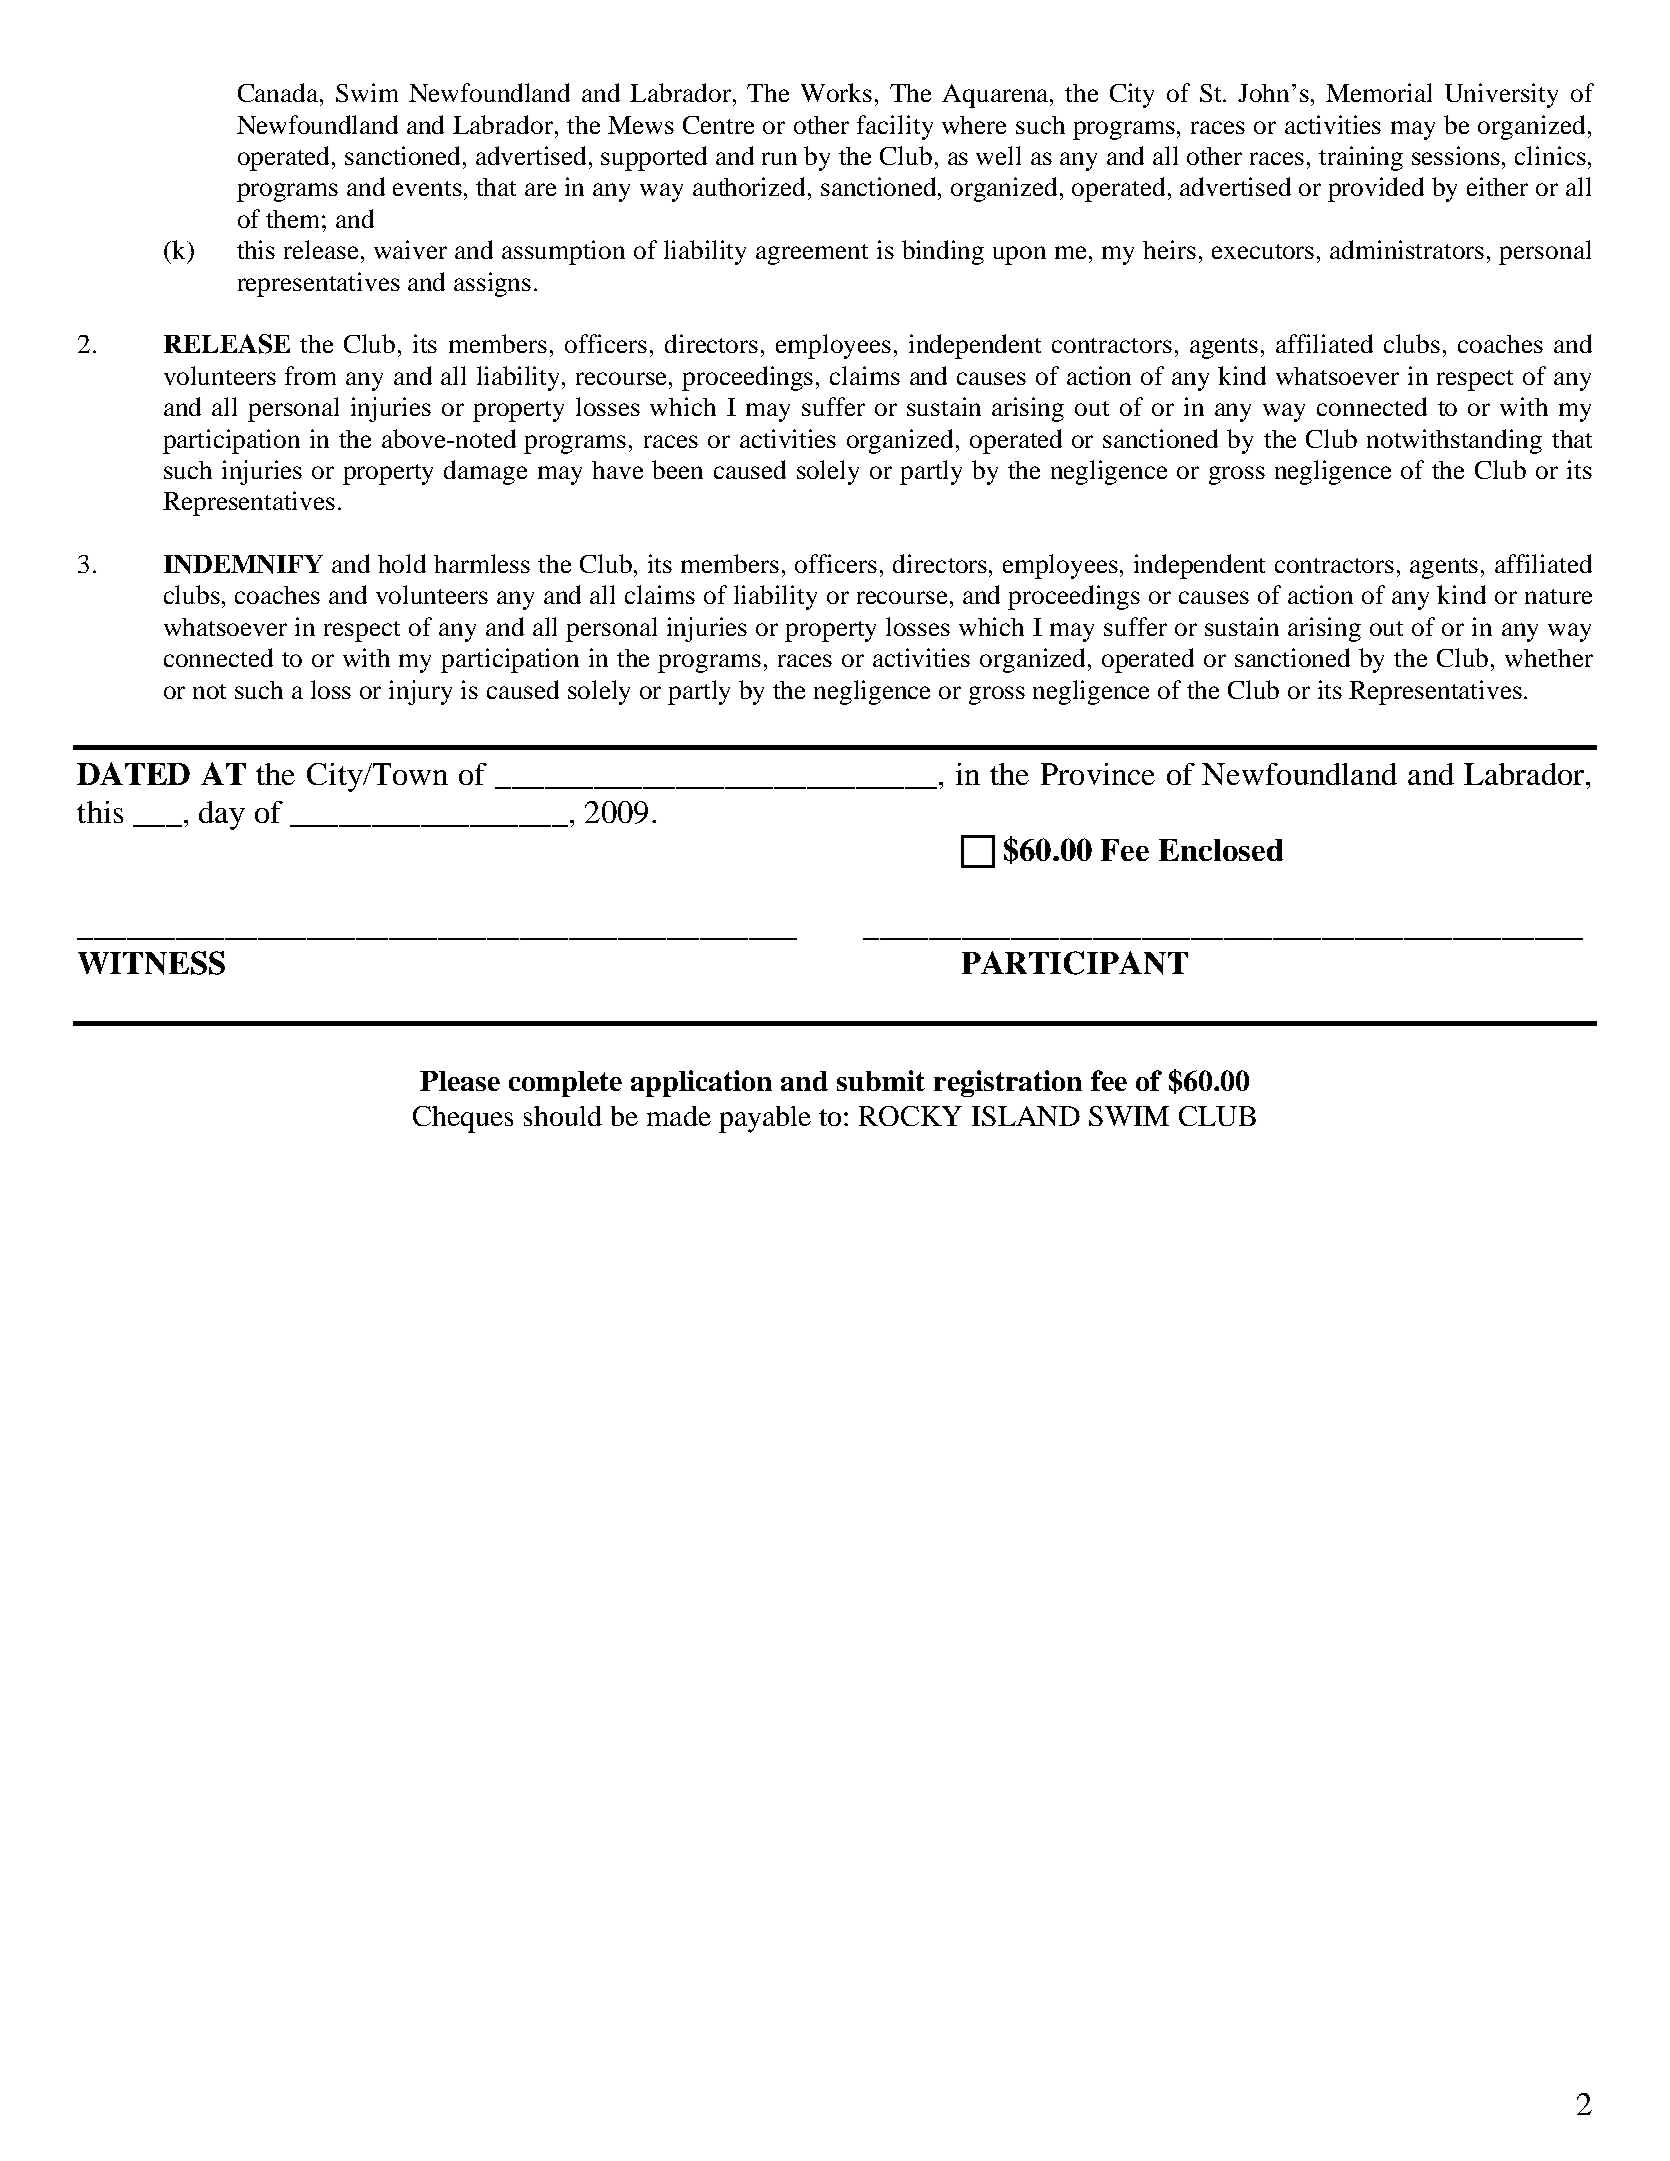  Describe the element at coordinates (310, 375) in the screenshot. I see `from` at that location.
